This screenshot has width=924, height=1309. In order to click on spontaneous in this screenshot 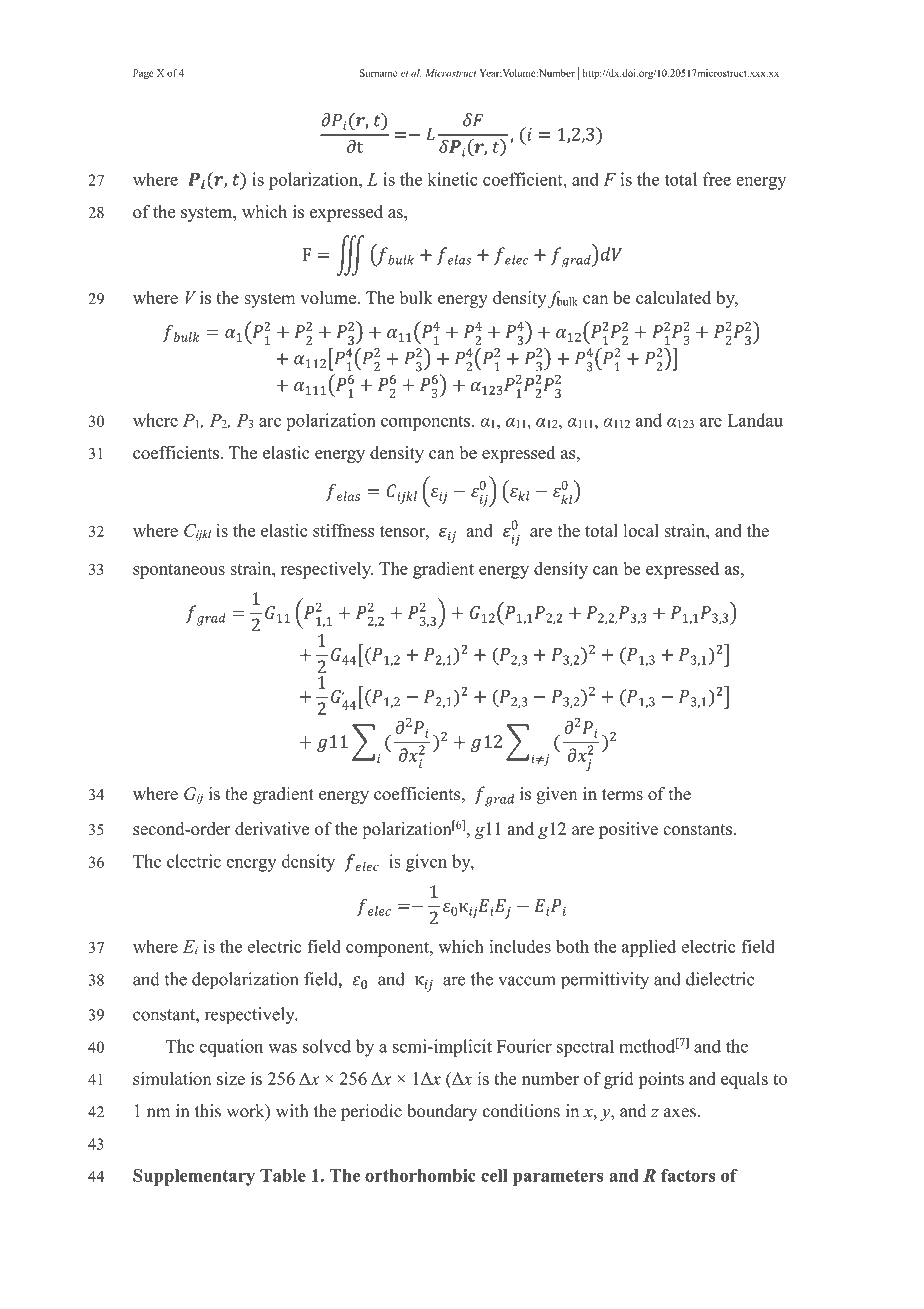, I will do `click(179, 571)`.
